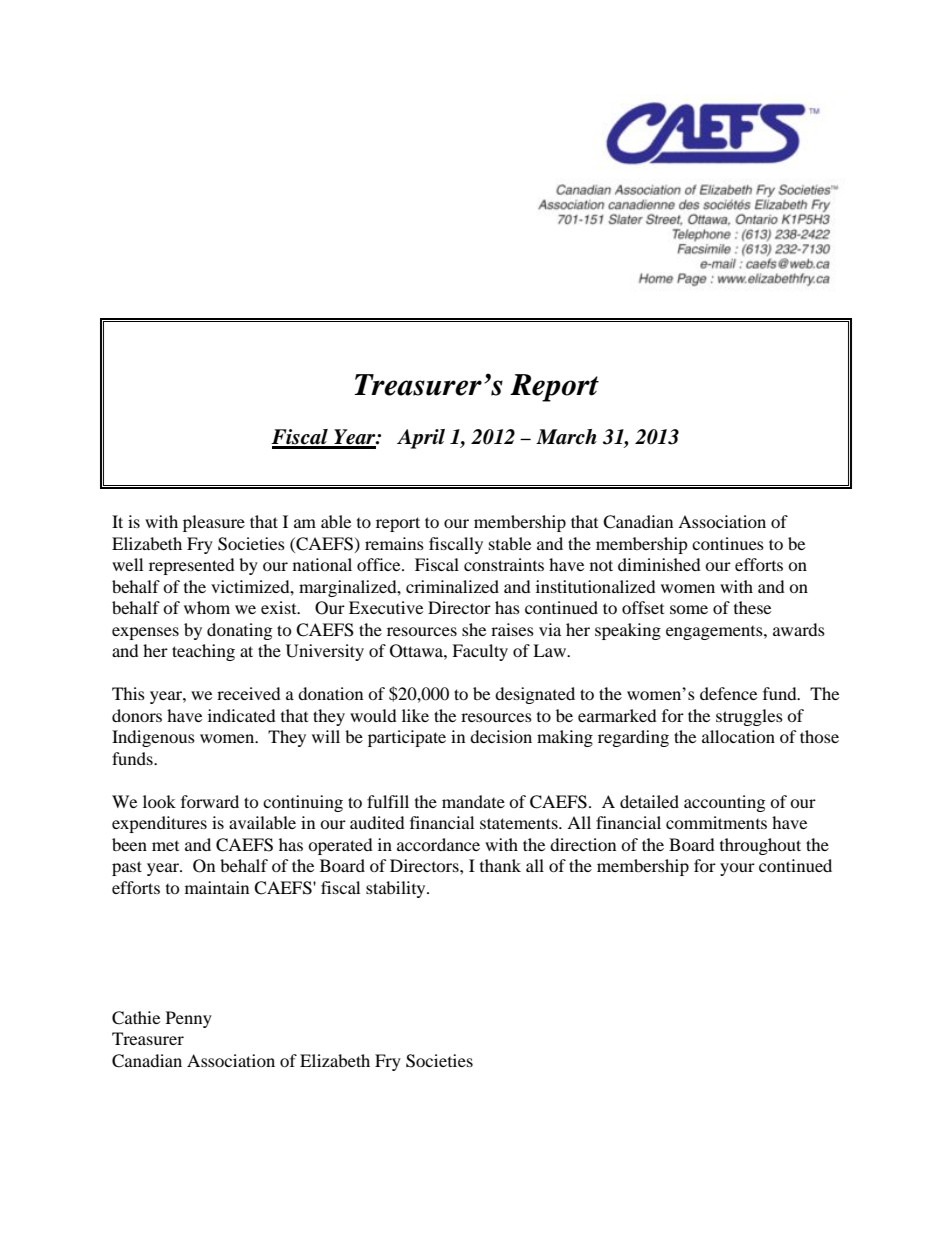 This screenshot has width=952, height=1233. I want to click on forward, so click(210, 801).
